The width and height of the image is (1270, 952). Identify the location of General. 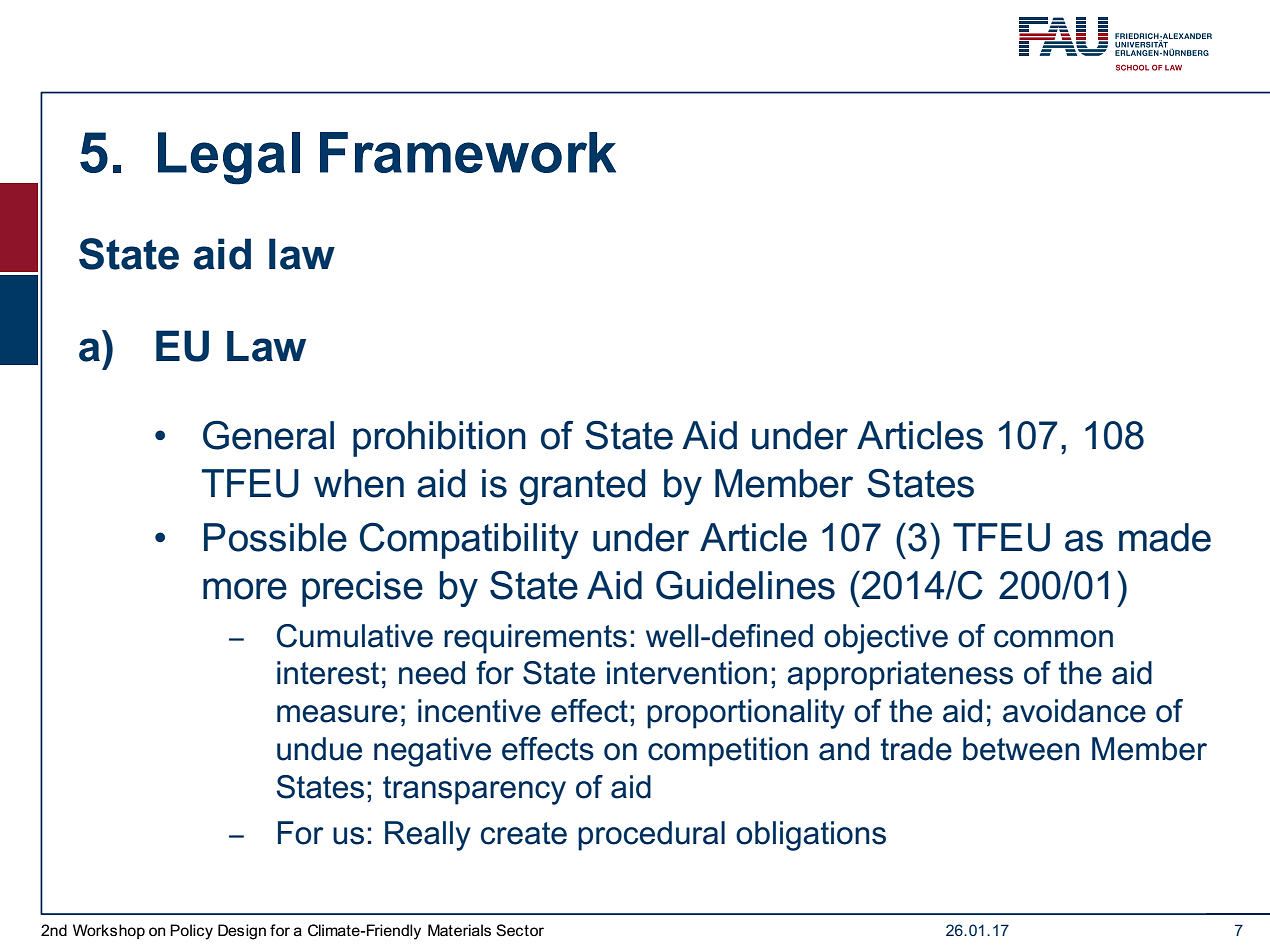
(268, 435).
